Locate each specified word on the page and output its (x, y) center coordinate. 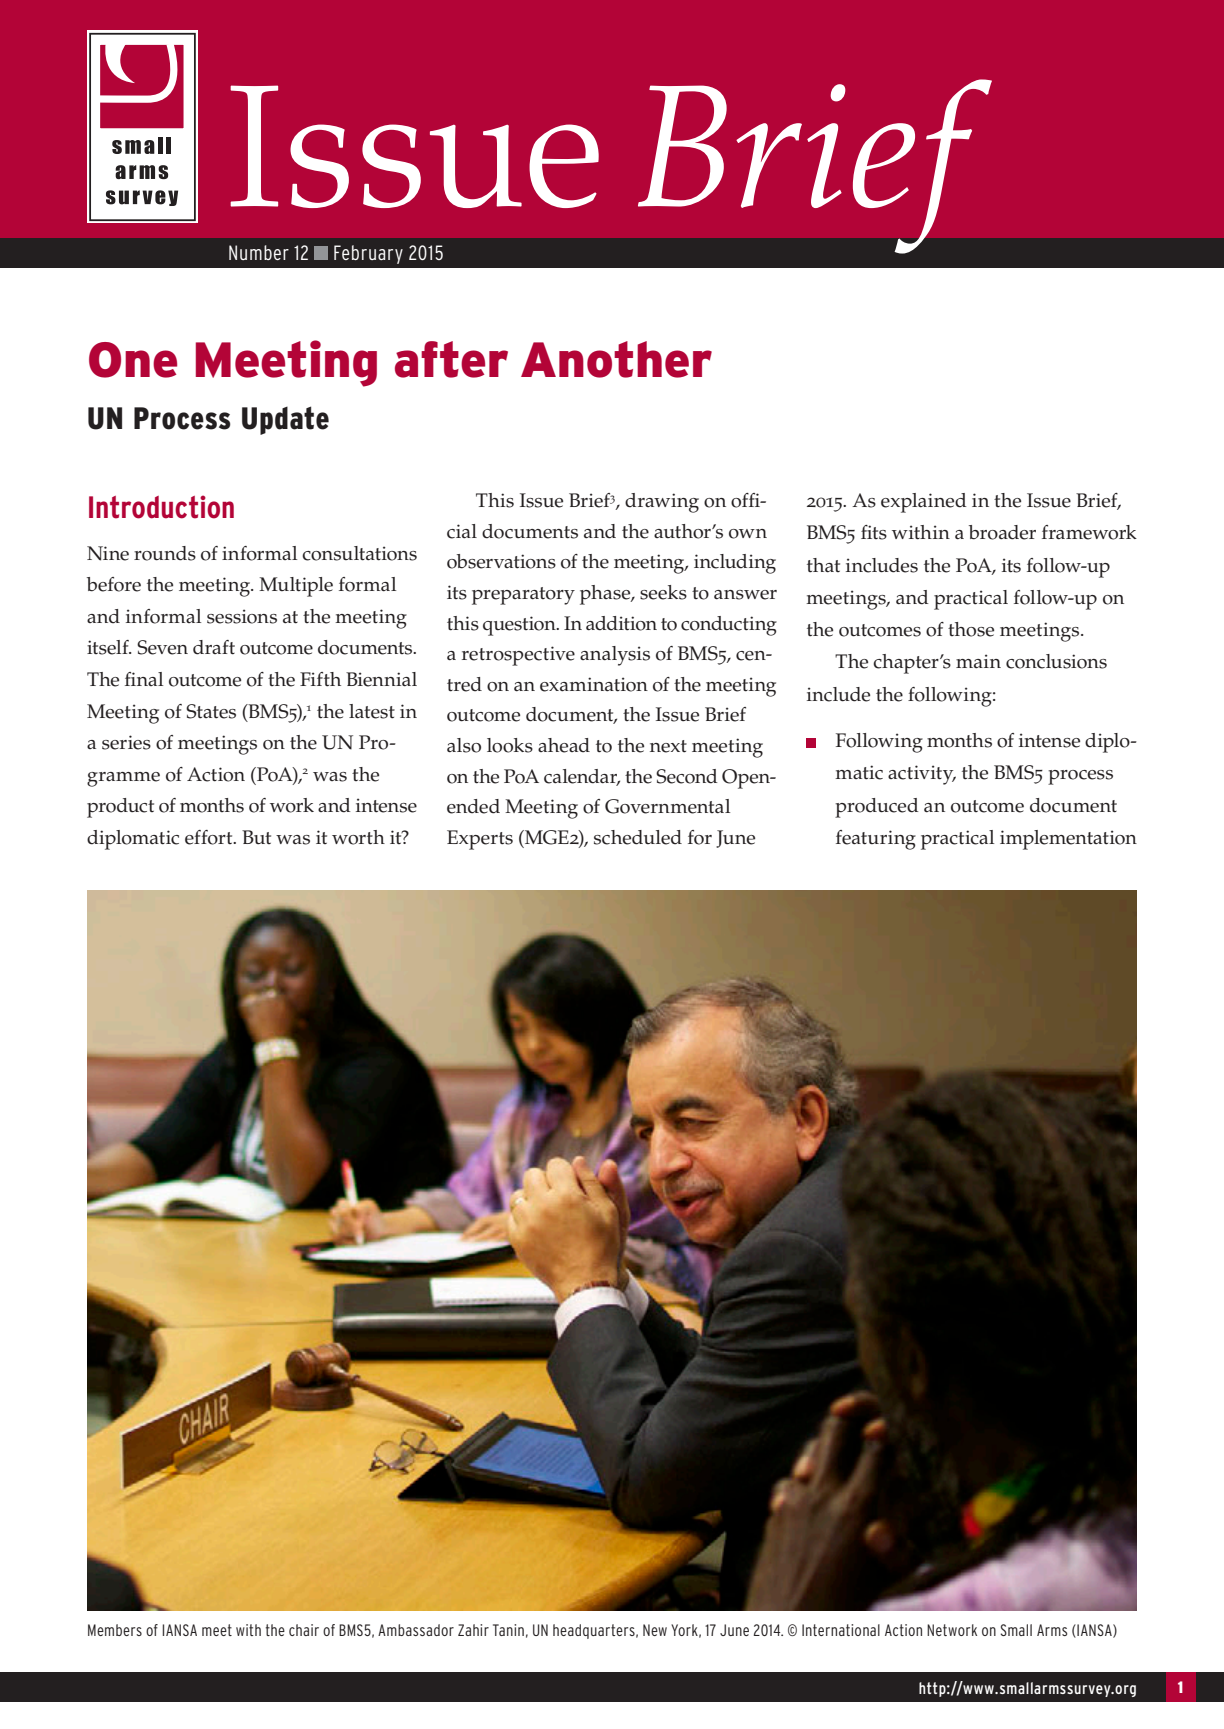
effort (210, 837)
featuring (876, 840)
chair (304, 1630)
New (655, 1630)
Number (259, 252)
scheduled (638, 837)
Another (616, 359)
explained (923, 503)
